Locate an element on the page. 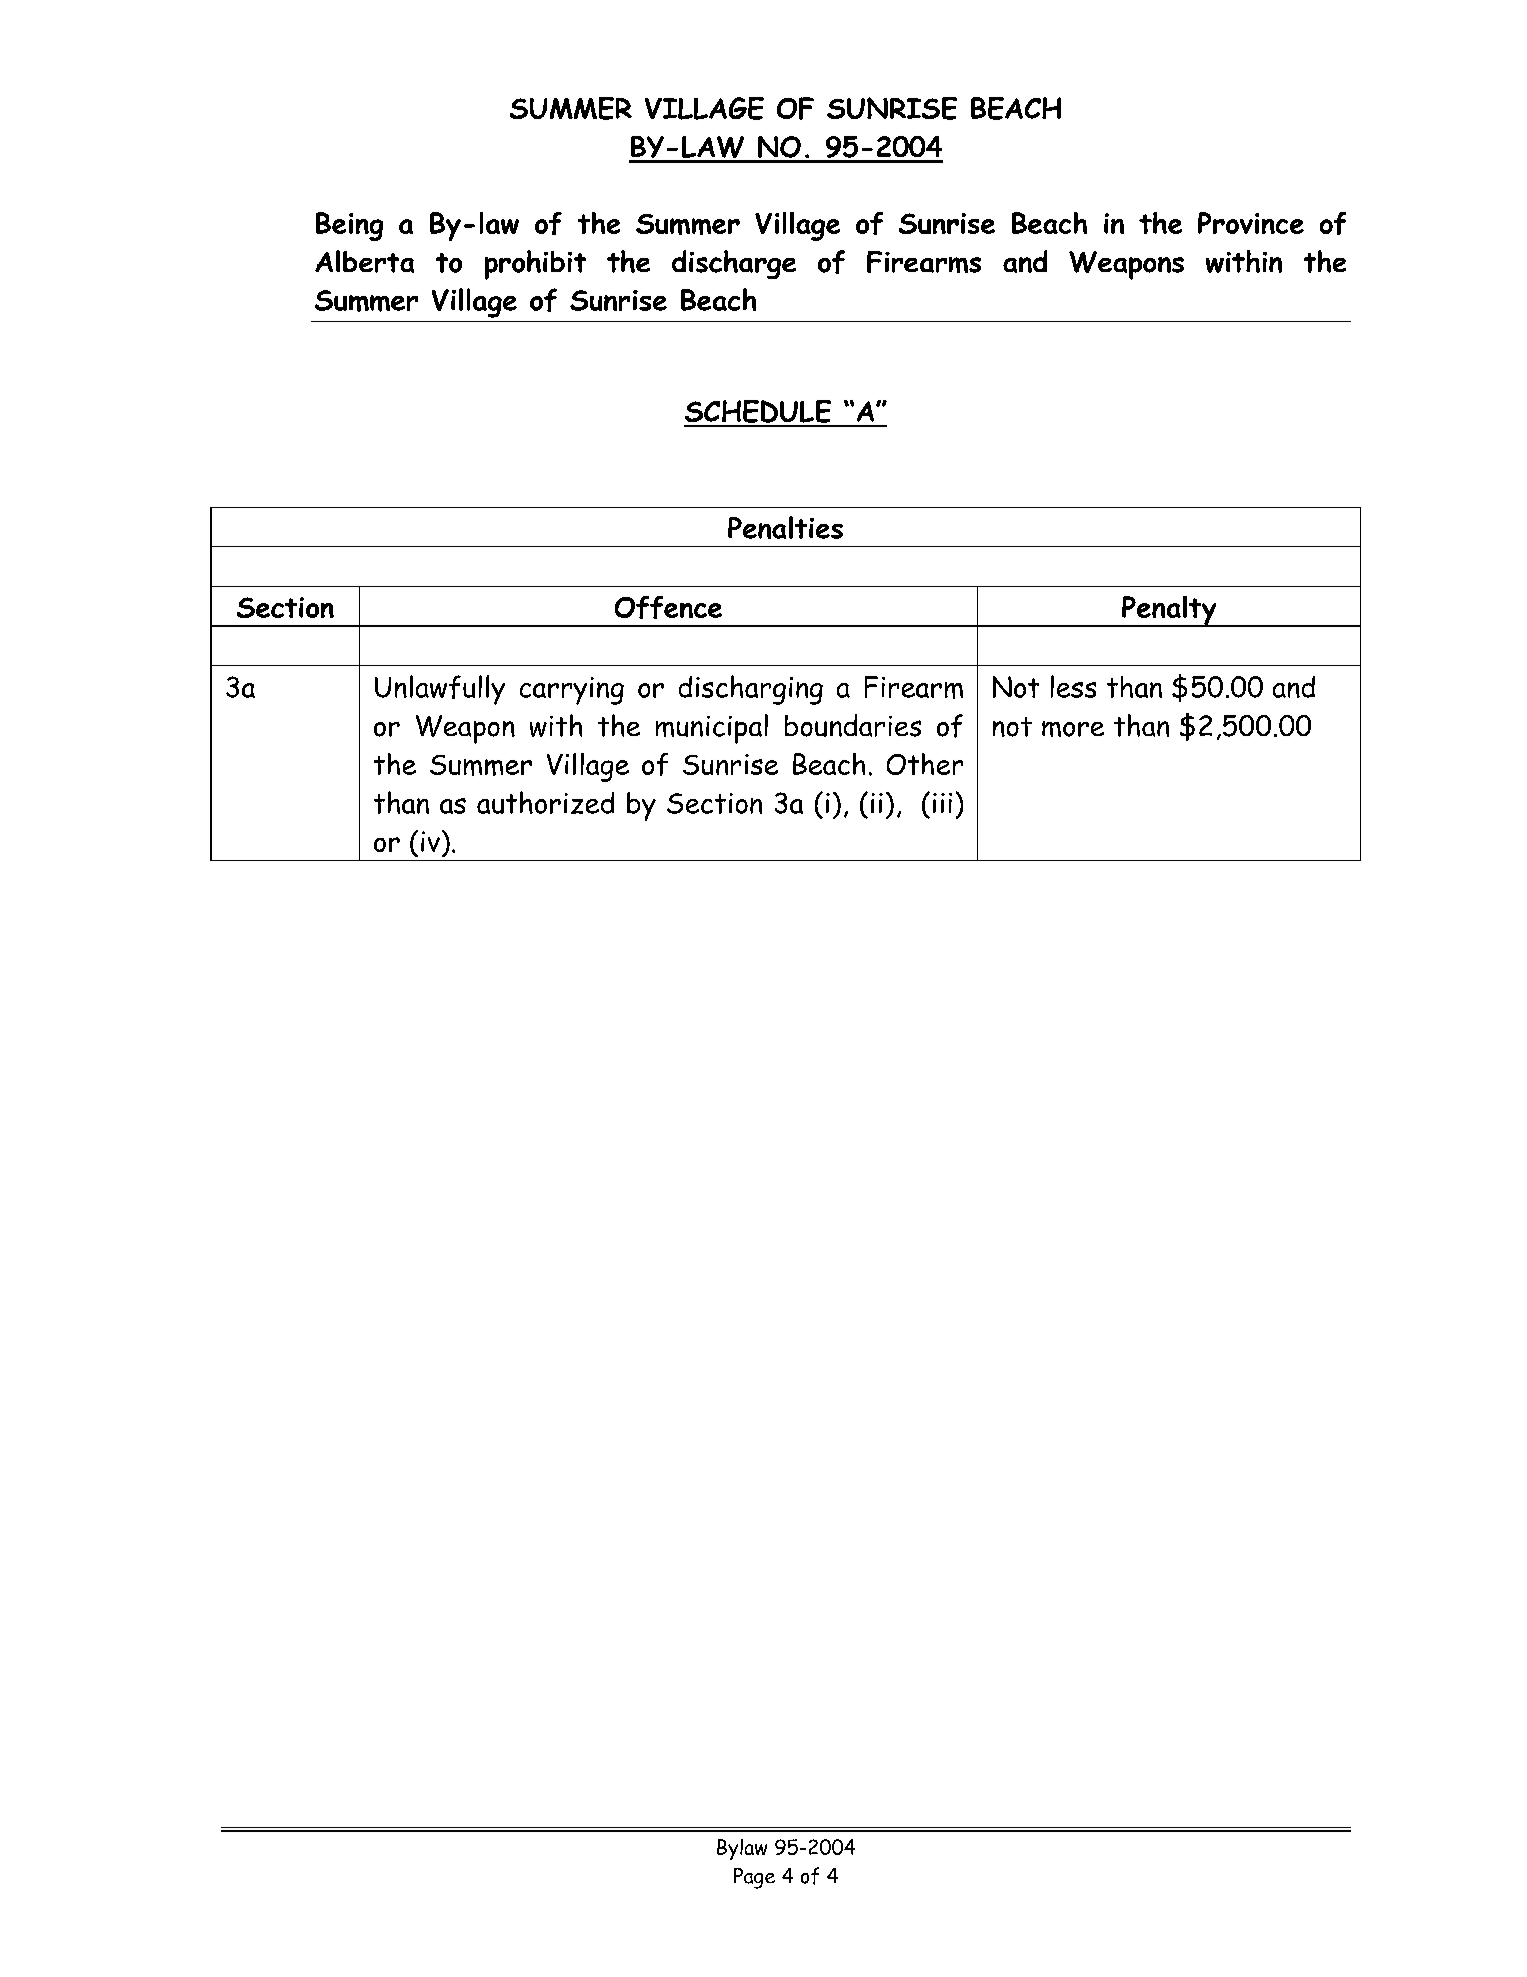 This image has width=1527, height=1977. Unlawfully is located at coordinates (440, 690).
